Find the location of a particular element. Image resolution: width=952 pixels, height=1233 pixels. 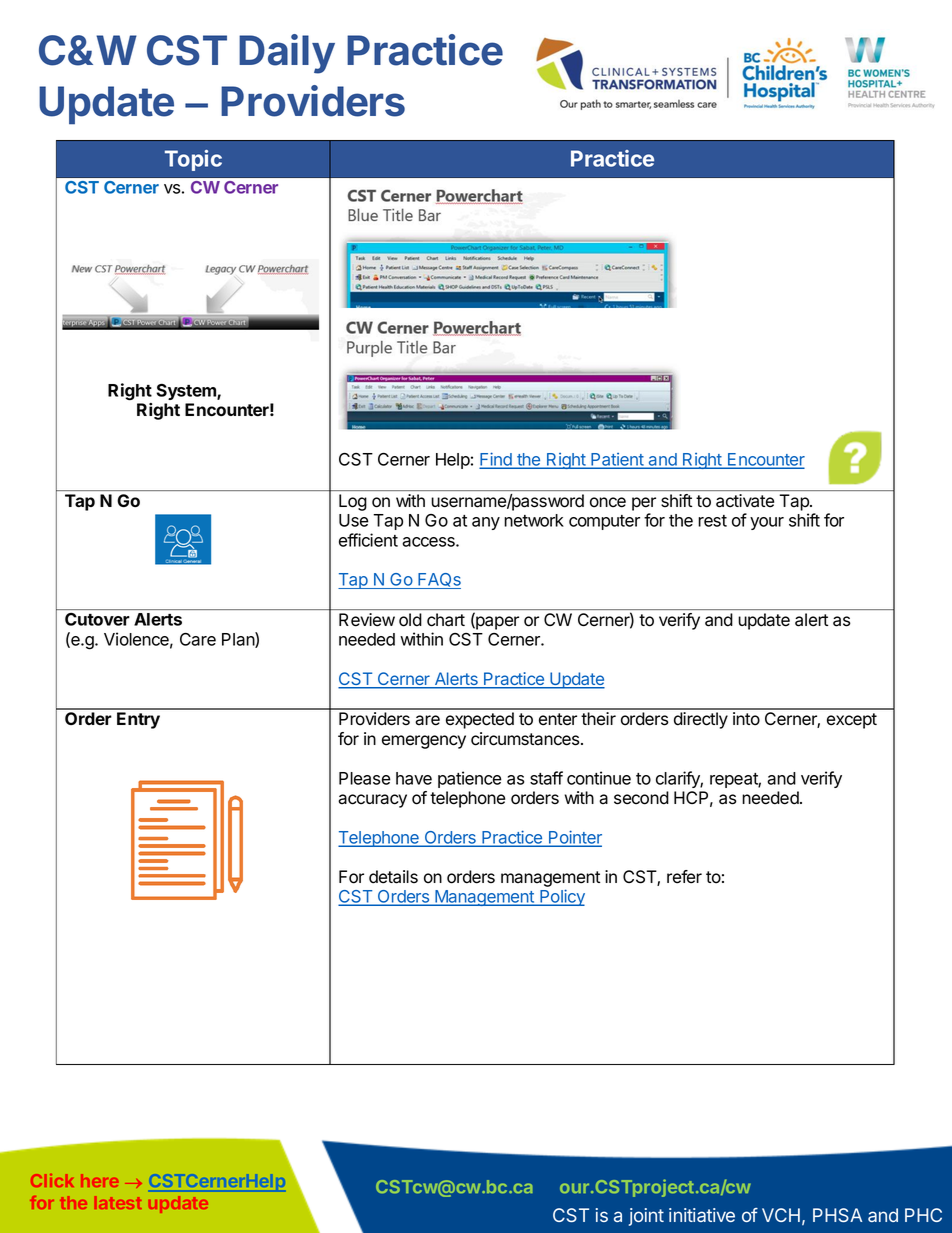

joint is located at coordinates (646, 1217).
